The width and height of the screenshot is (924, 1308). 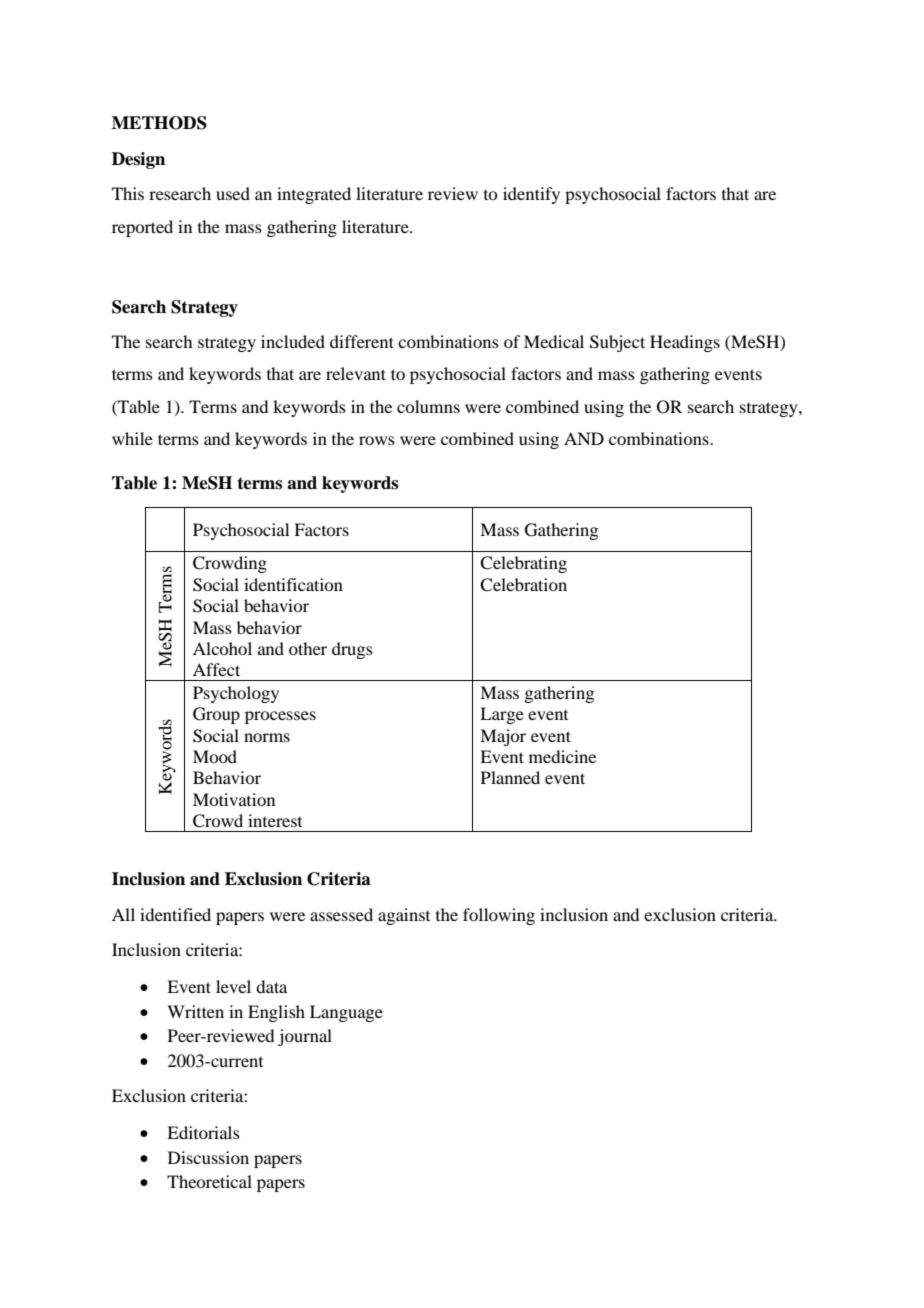 I want to click on rows, so click(x=377, y=440).
